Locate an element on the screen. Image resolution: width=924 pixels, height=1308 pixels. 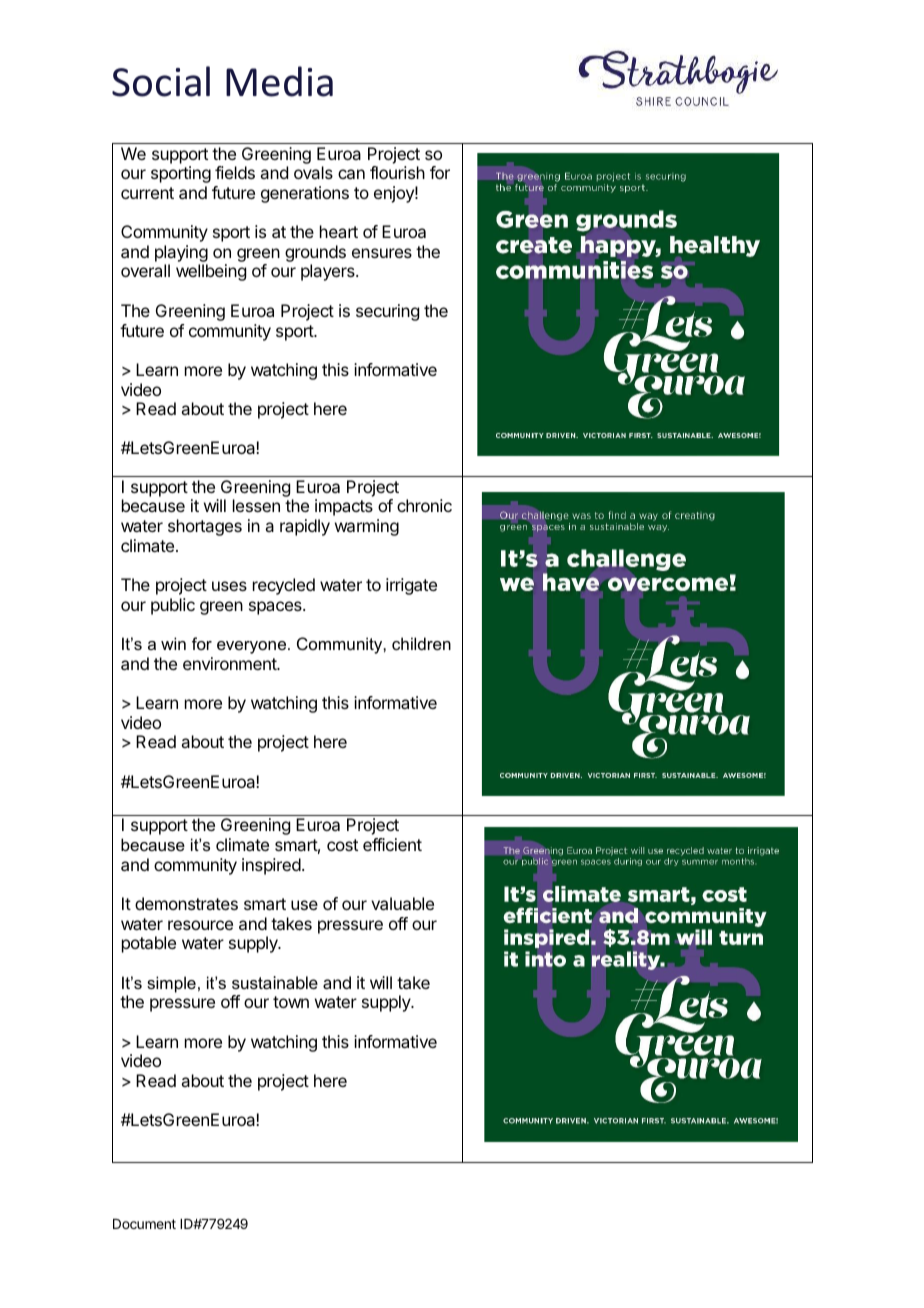
town is located at coordinates (291, 1002).
